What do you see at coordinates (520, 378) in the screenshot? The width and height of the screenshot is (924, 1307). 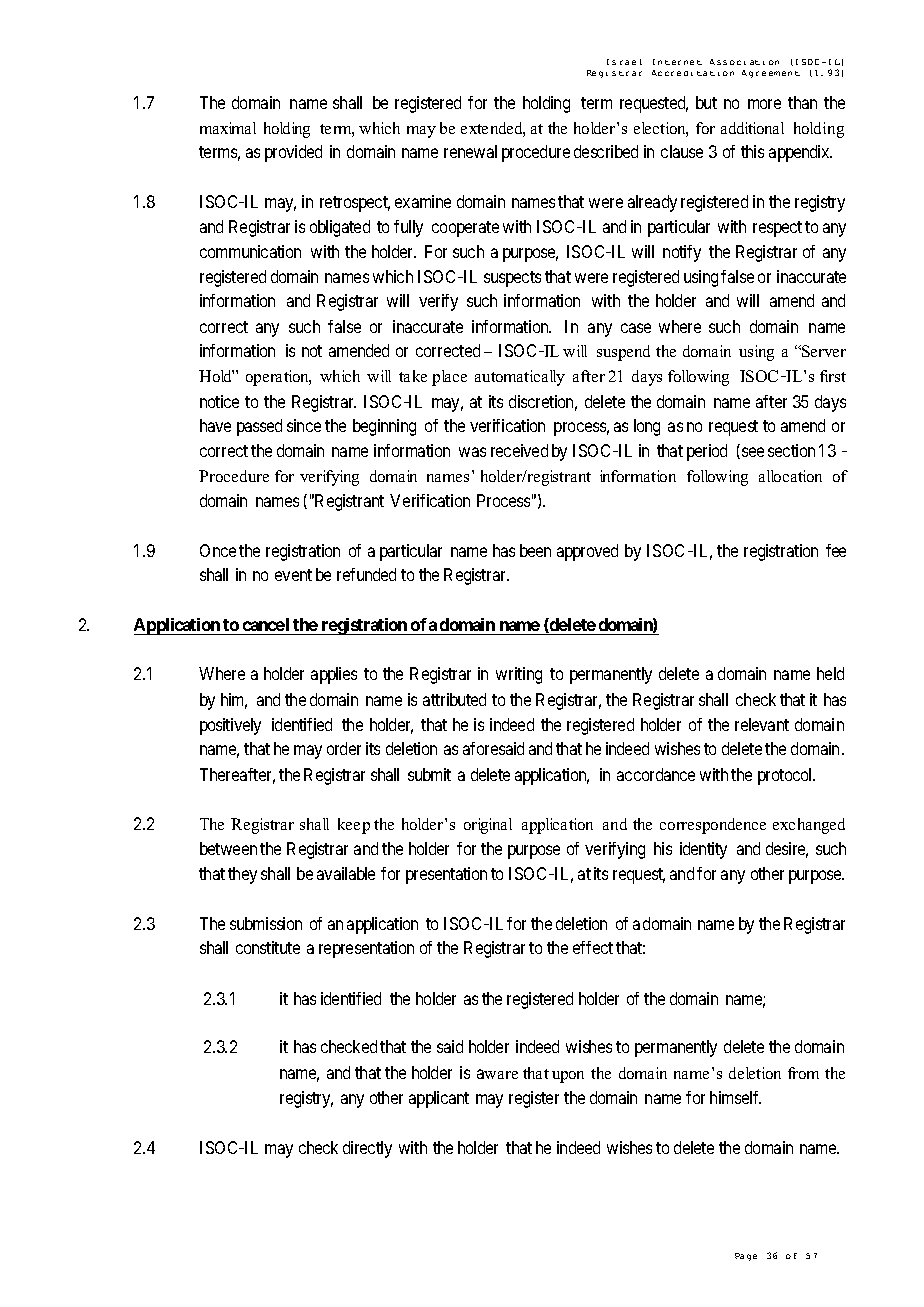 I see `automatically` at bounding box center [520, 378].
